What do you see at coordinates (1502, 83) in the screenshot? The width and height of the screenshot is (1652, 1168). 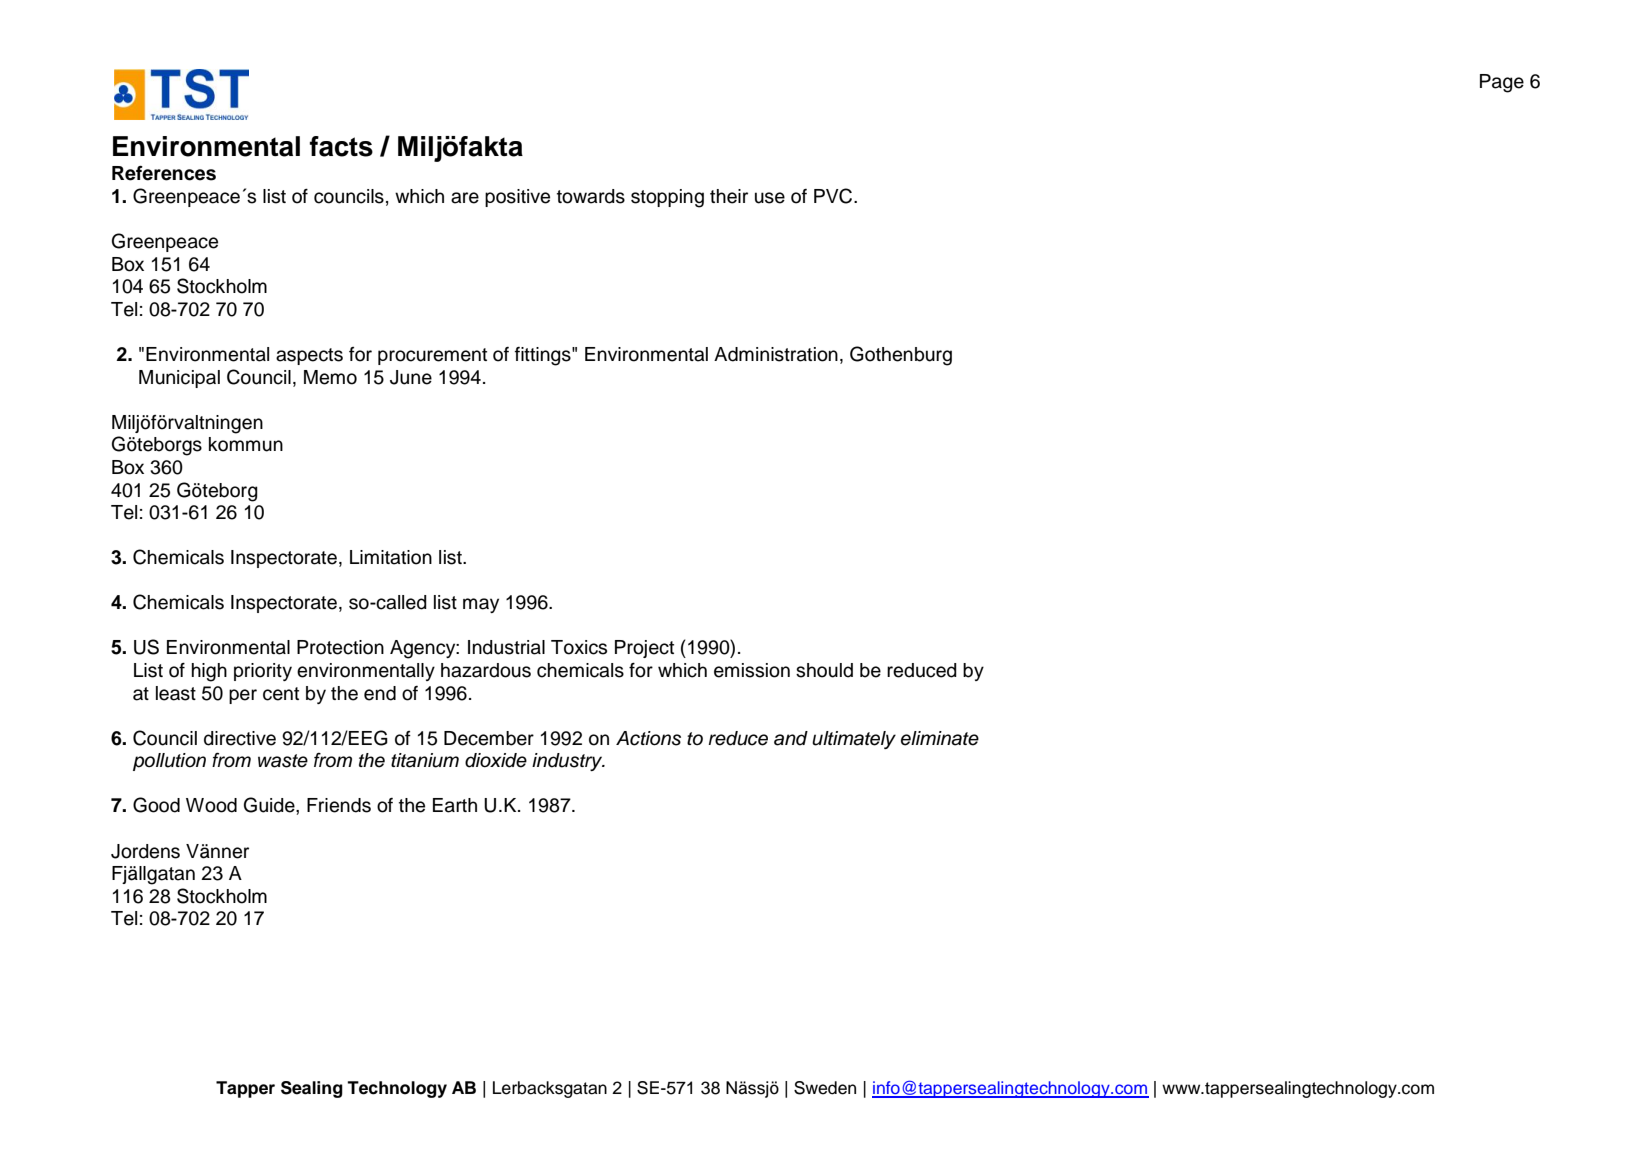 I see `Page` at bounding box center [1502, 83].
